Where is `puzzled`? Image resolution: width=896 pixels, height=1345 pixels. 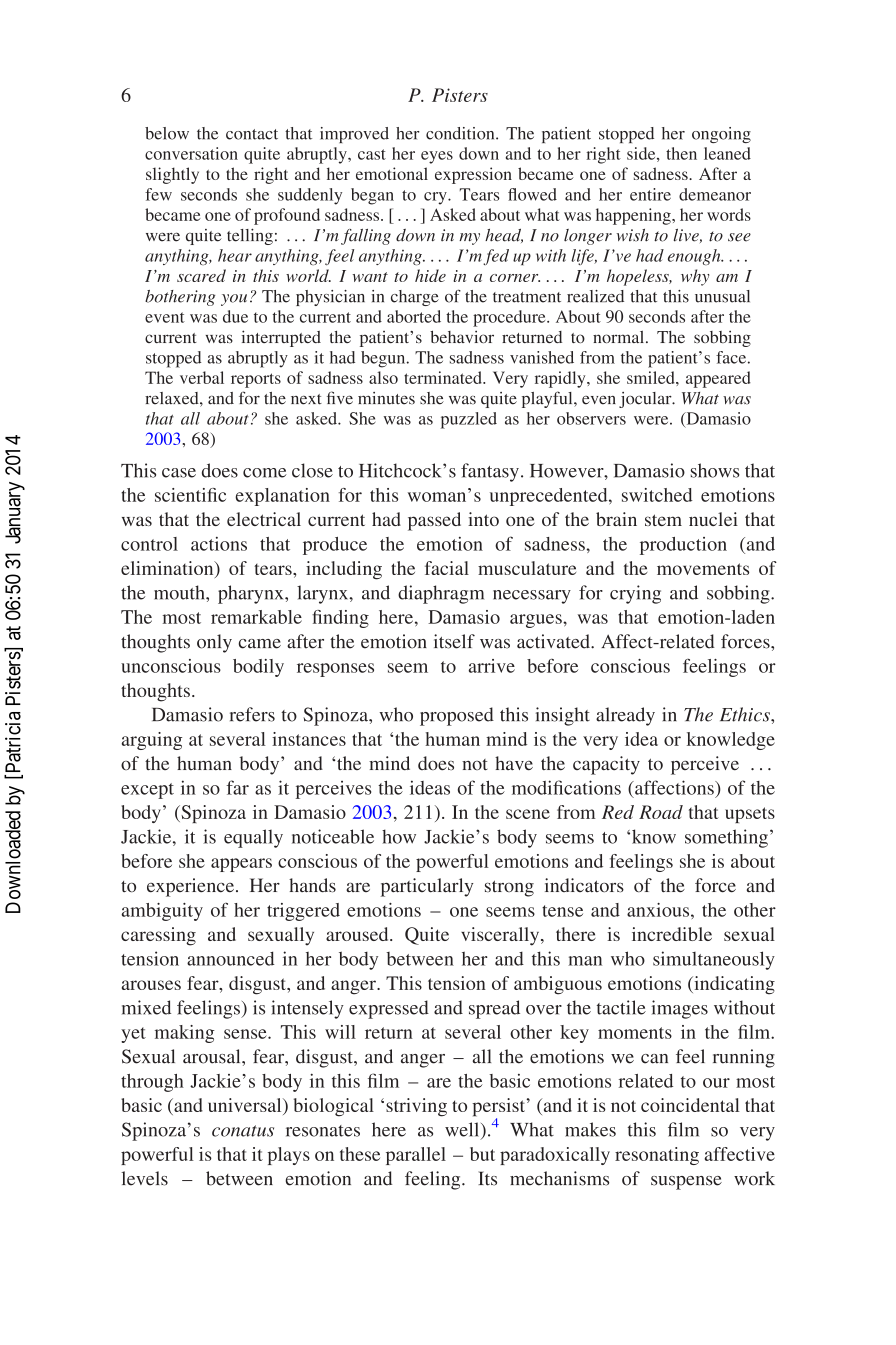
puzzled is located at coordinates (469, 420).
